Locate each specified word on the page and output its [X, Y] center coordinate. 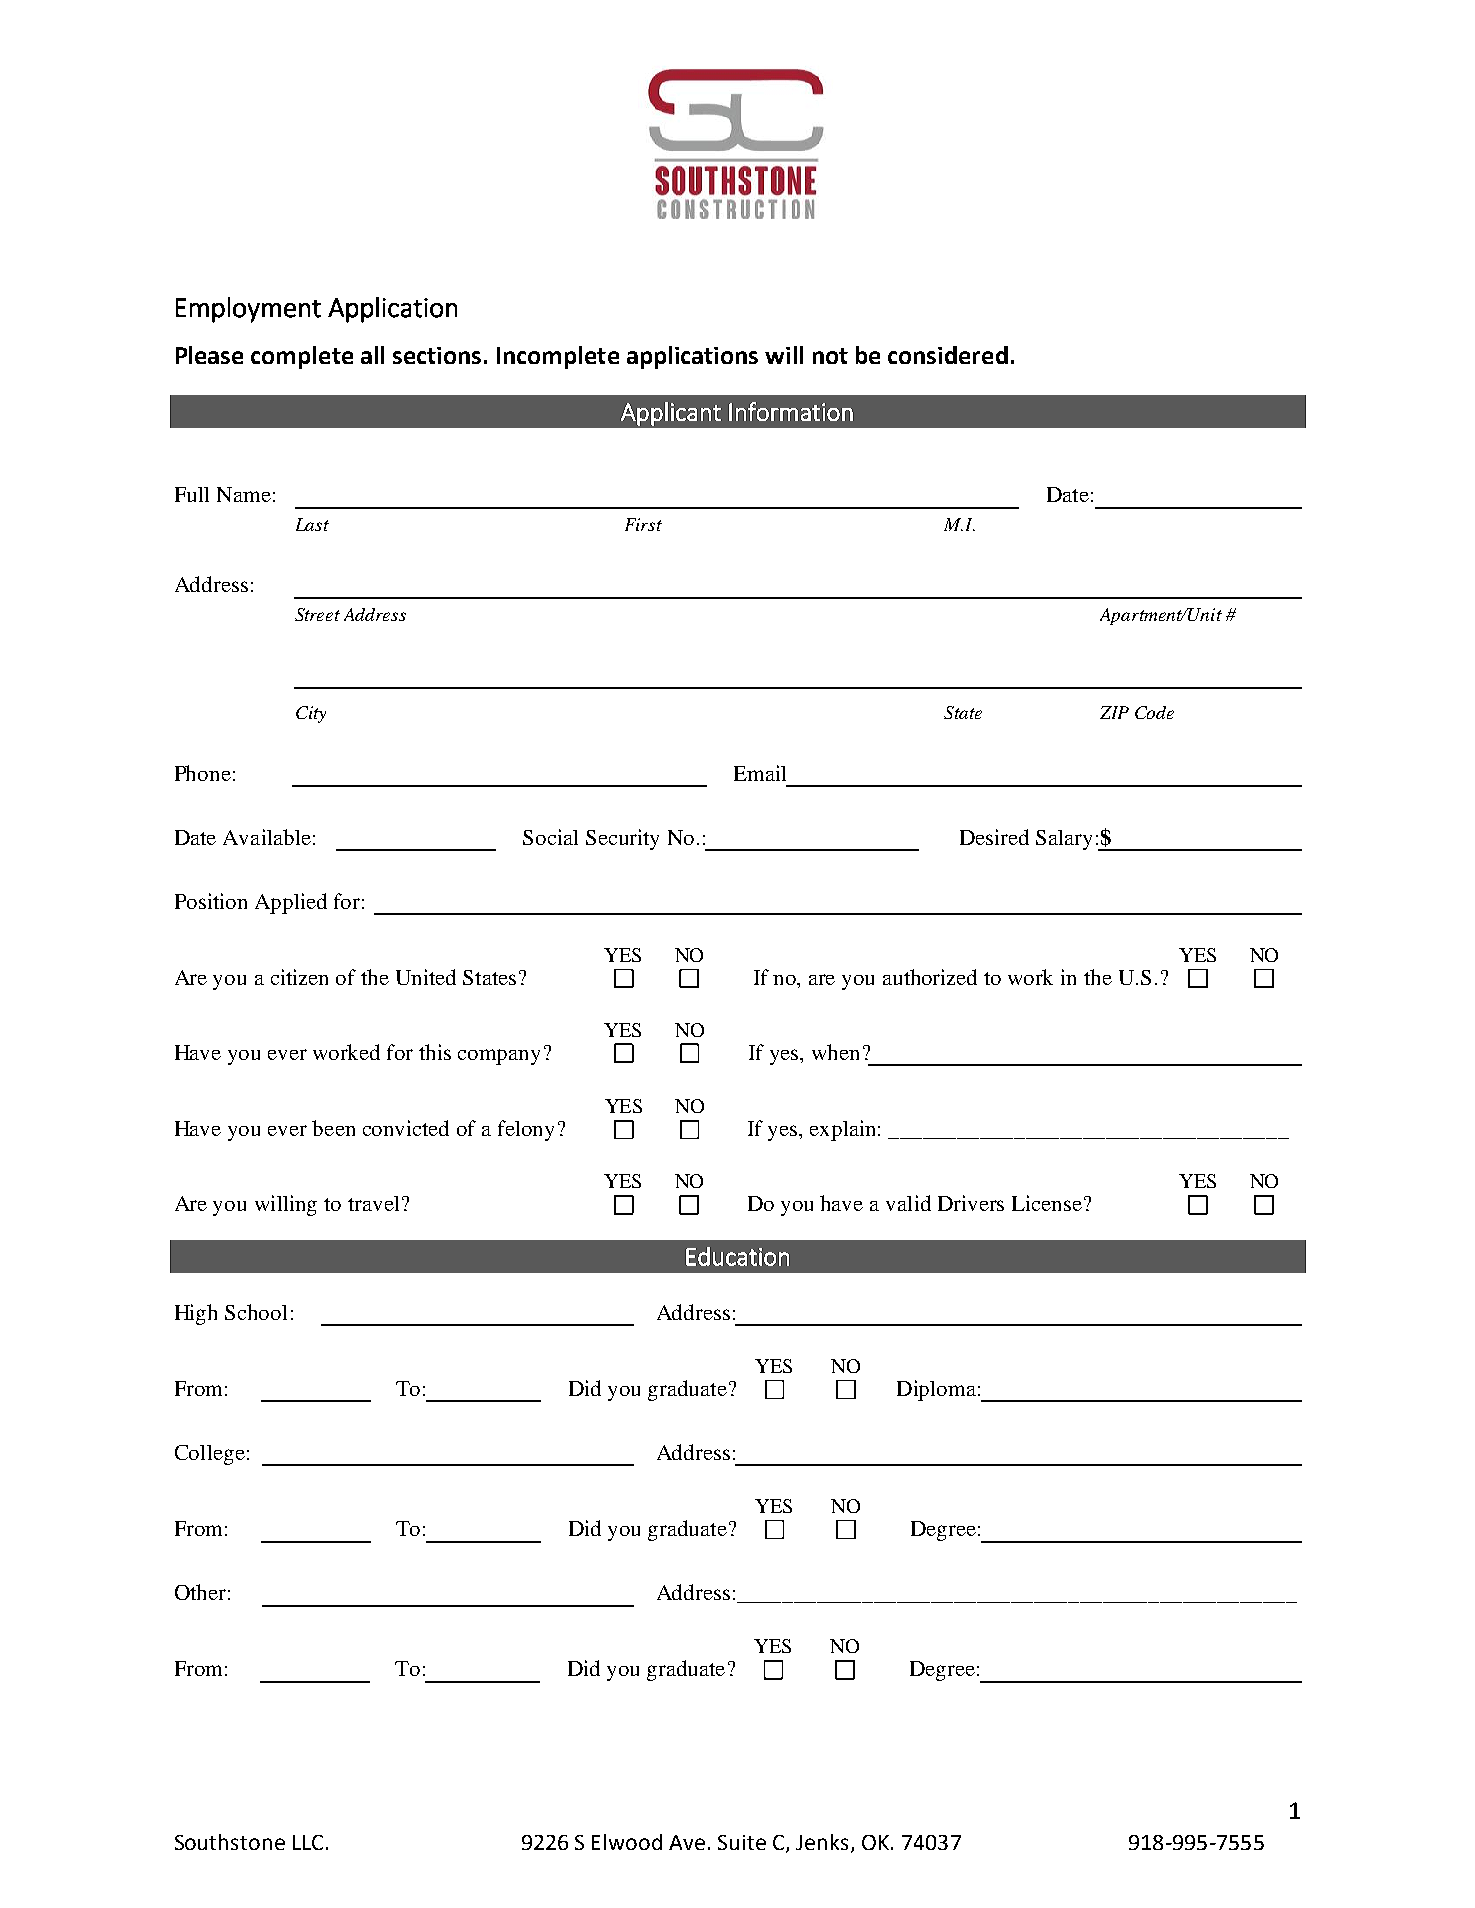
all [372, 355]
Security [622, 839]
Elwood [627, 1842]
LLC [308, 1842]
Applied [291, 903]
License [1047, 1203]
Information [791, 411]
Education [737, 1256]
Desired [994, 837]
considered [948, 355]
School [256, 1312]
